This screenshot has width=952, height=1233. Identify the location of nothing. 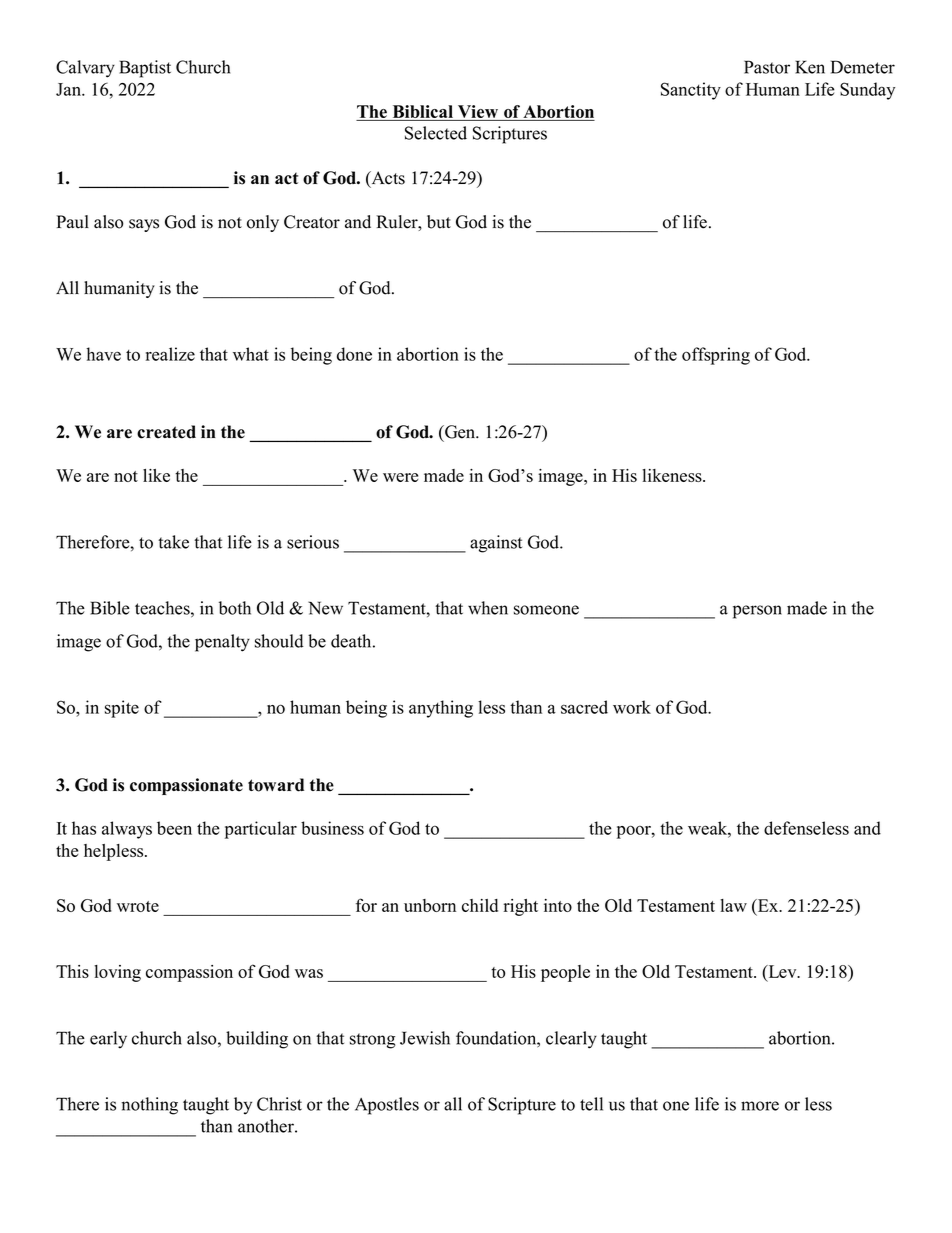
(149, 1106).
